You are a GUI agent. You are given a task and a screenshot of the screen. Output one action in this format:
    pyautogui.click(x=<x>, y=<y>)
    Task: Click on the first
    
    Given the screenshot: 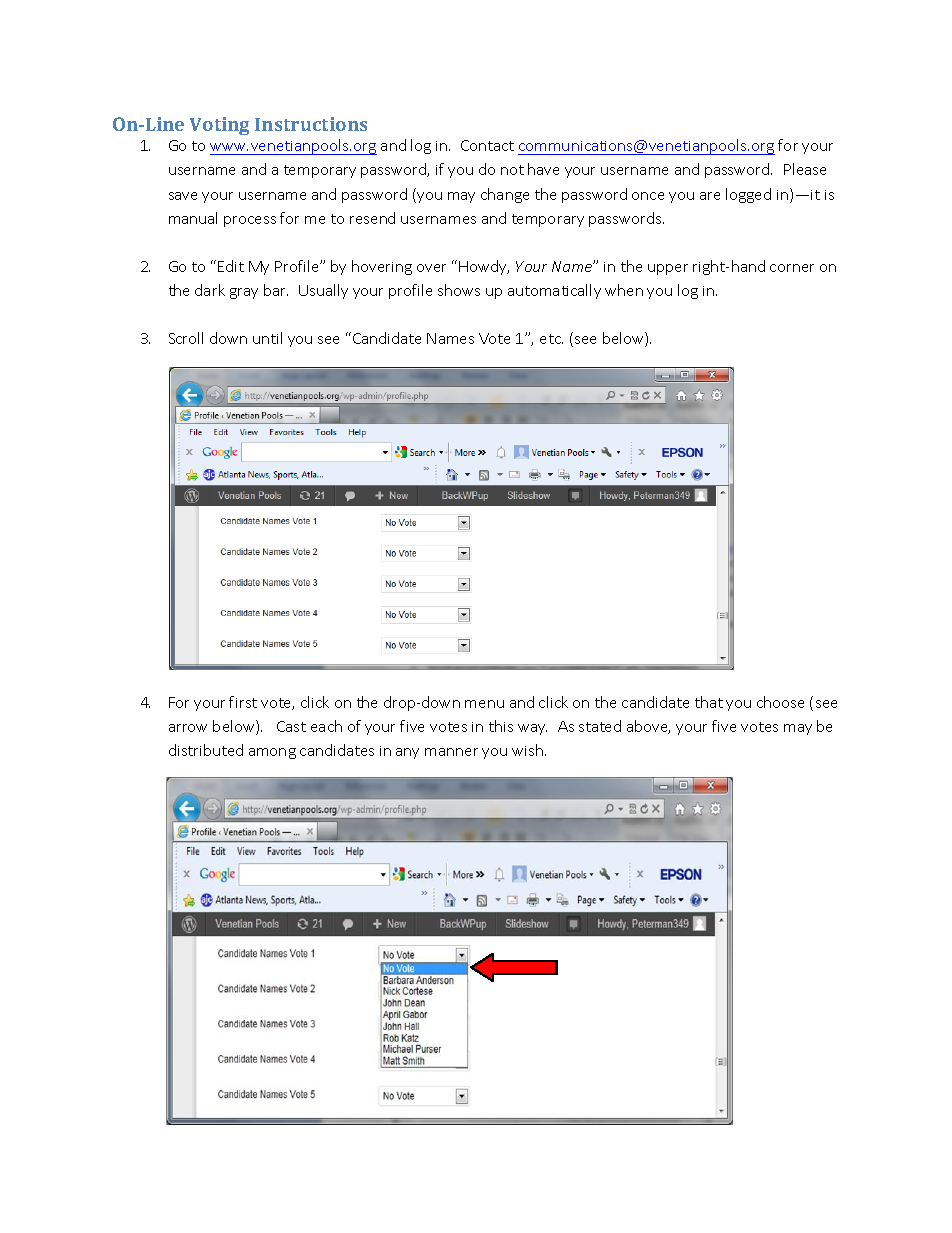 What is the action you would take?
    pyautogui.click(x=243, y=702)
